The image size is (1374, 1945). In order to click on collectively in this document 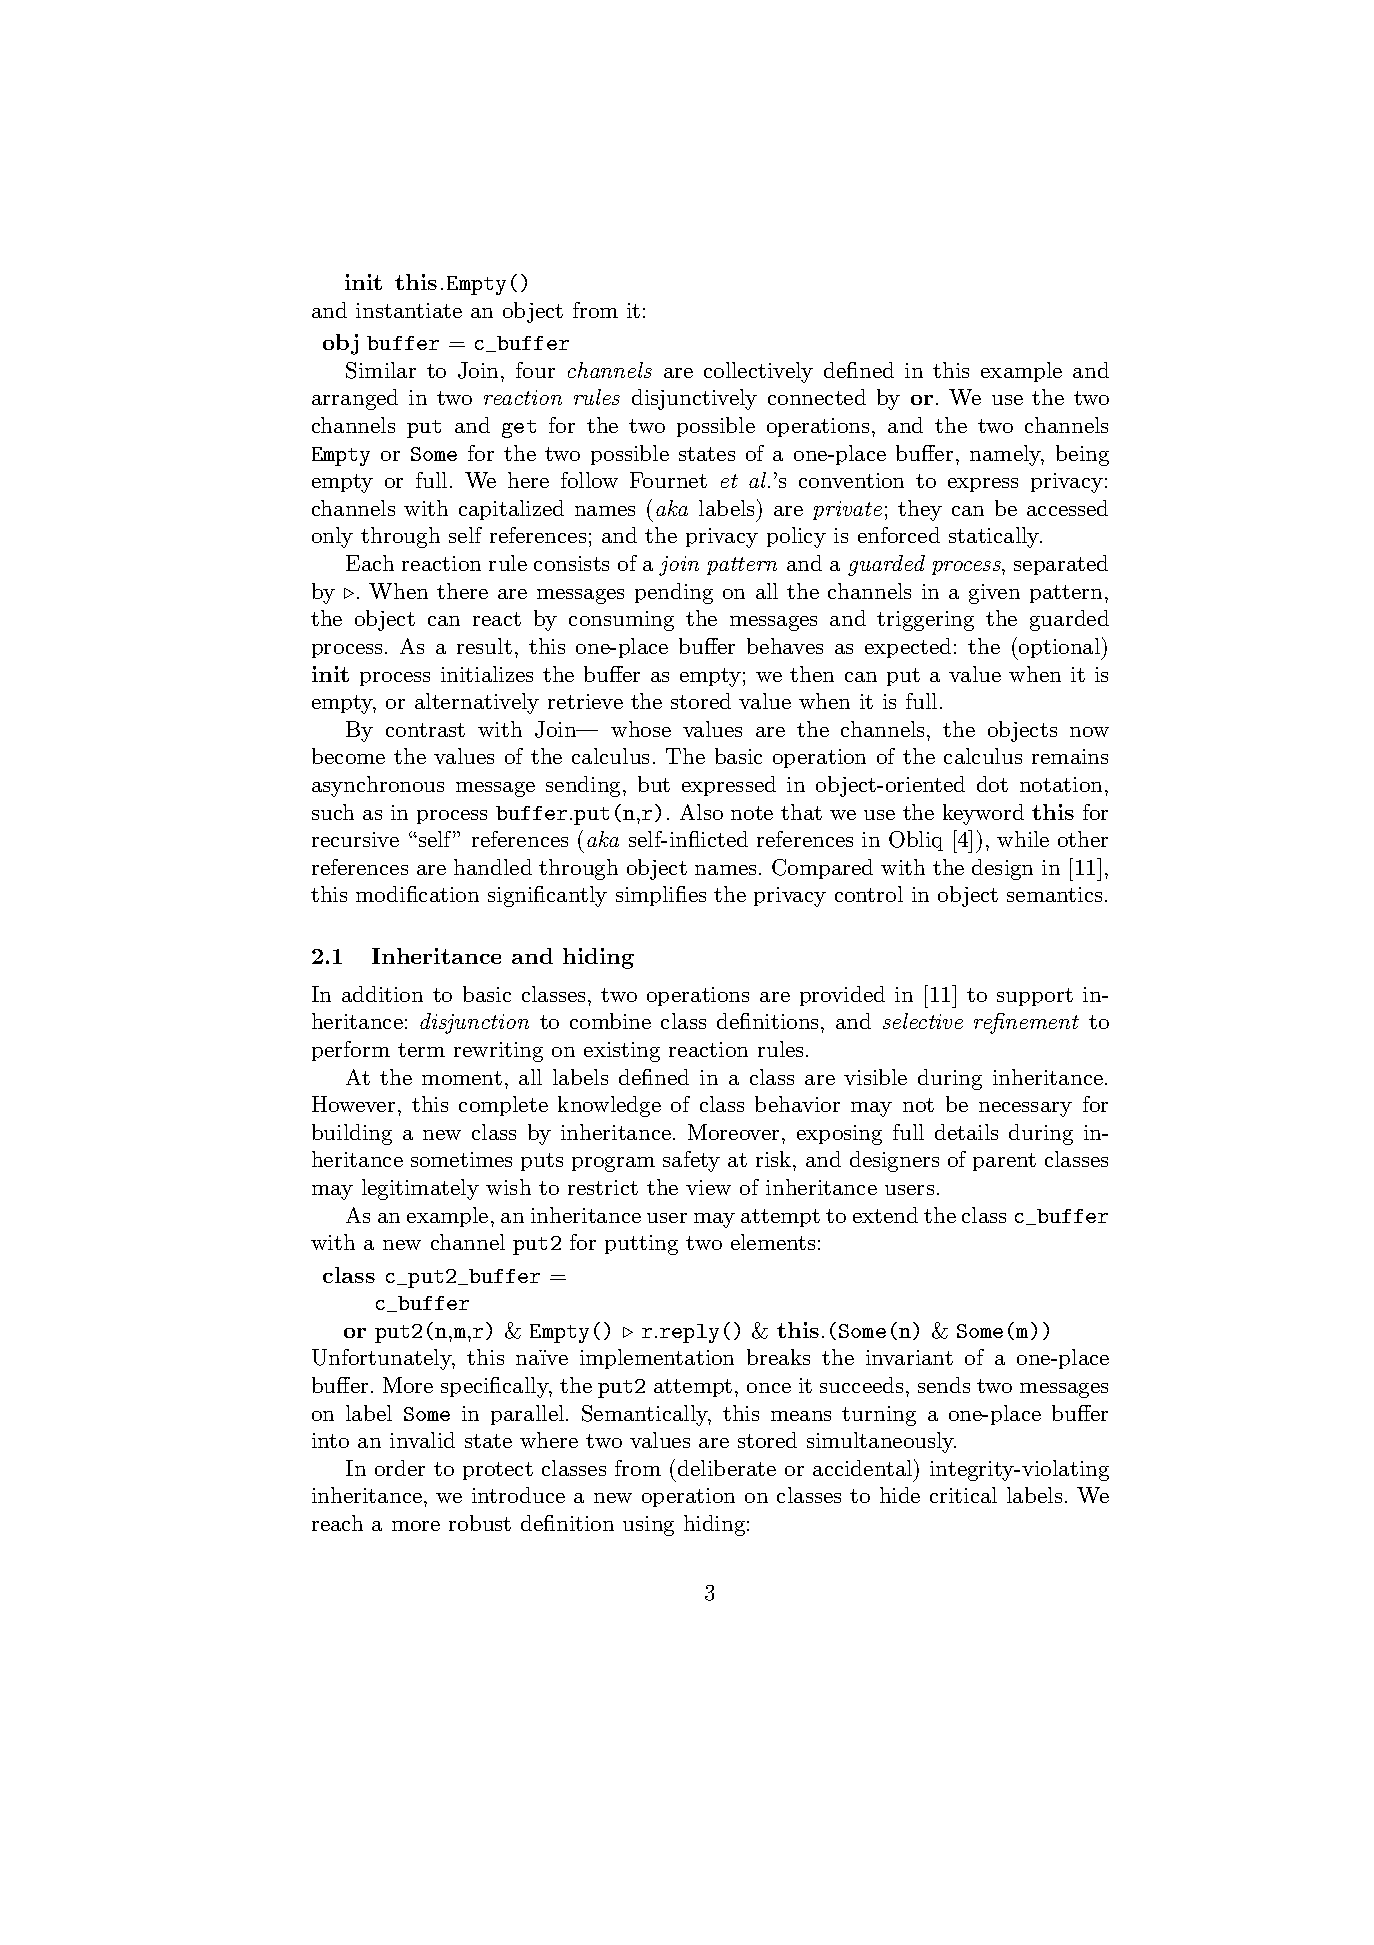, I will do `click(758, 372)`.
